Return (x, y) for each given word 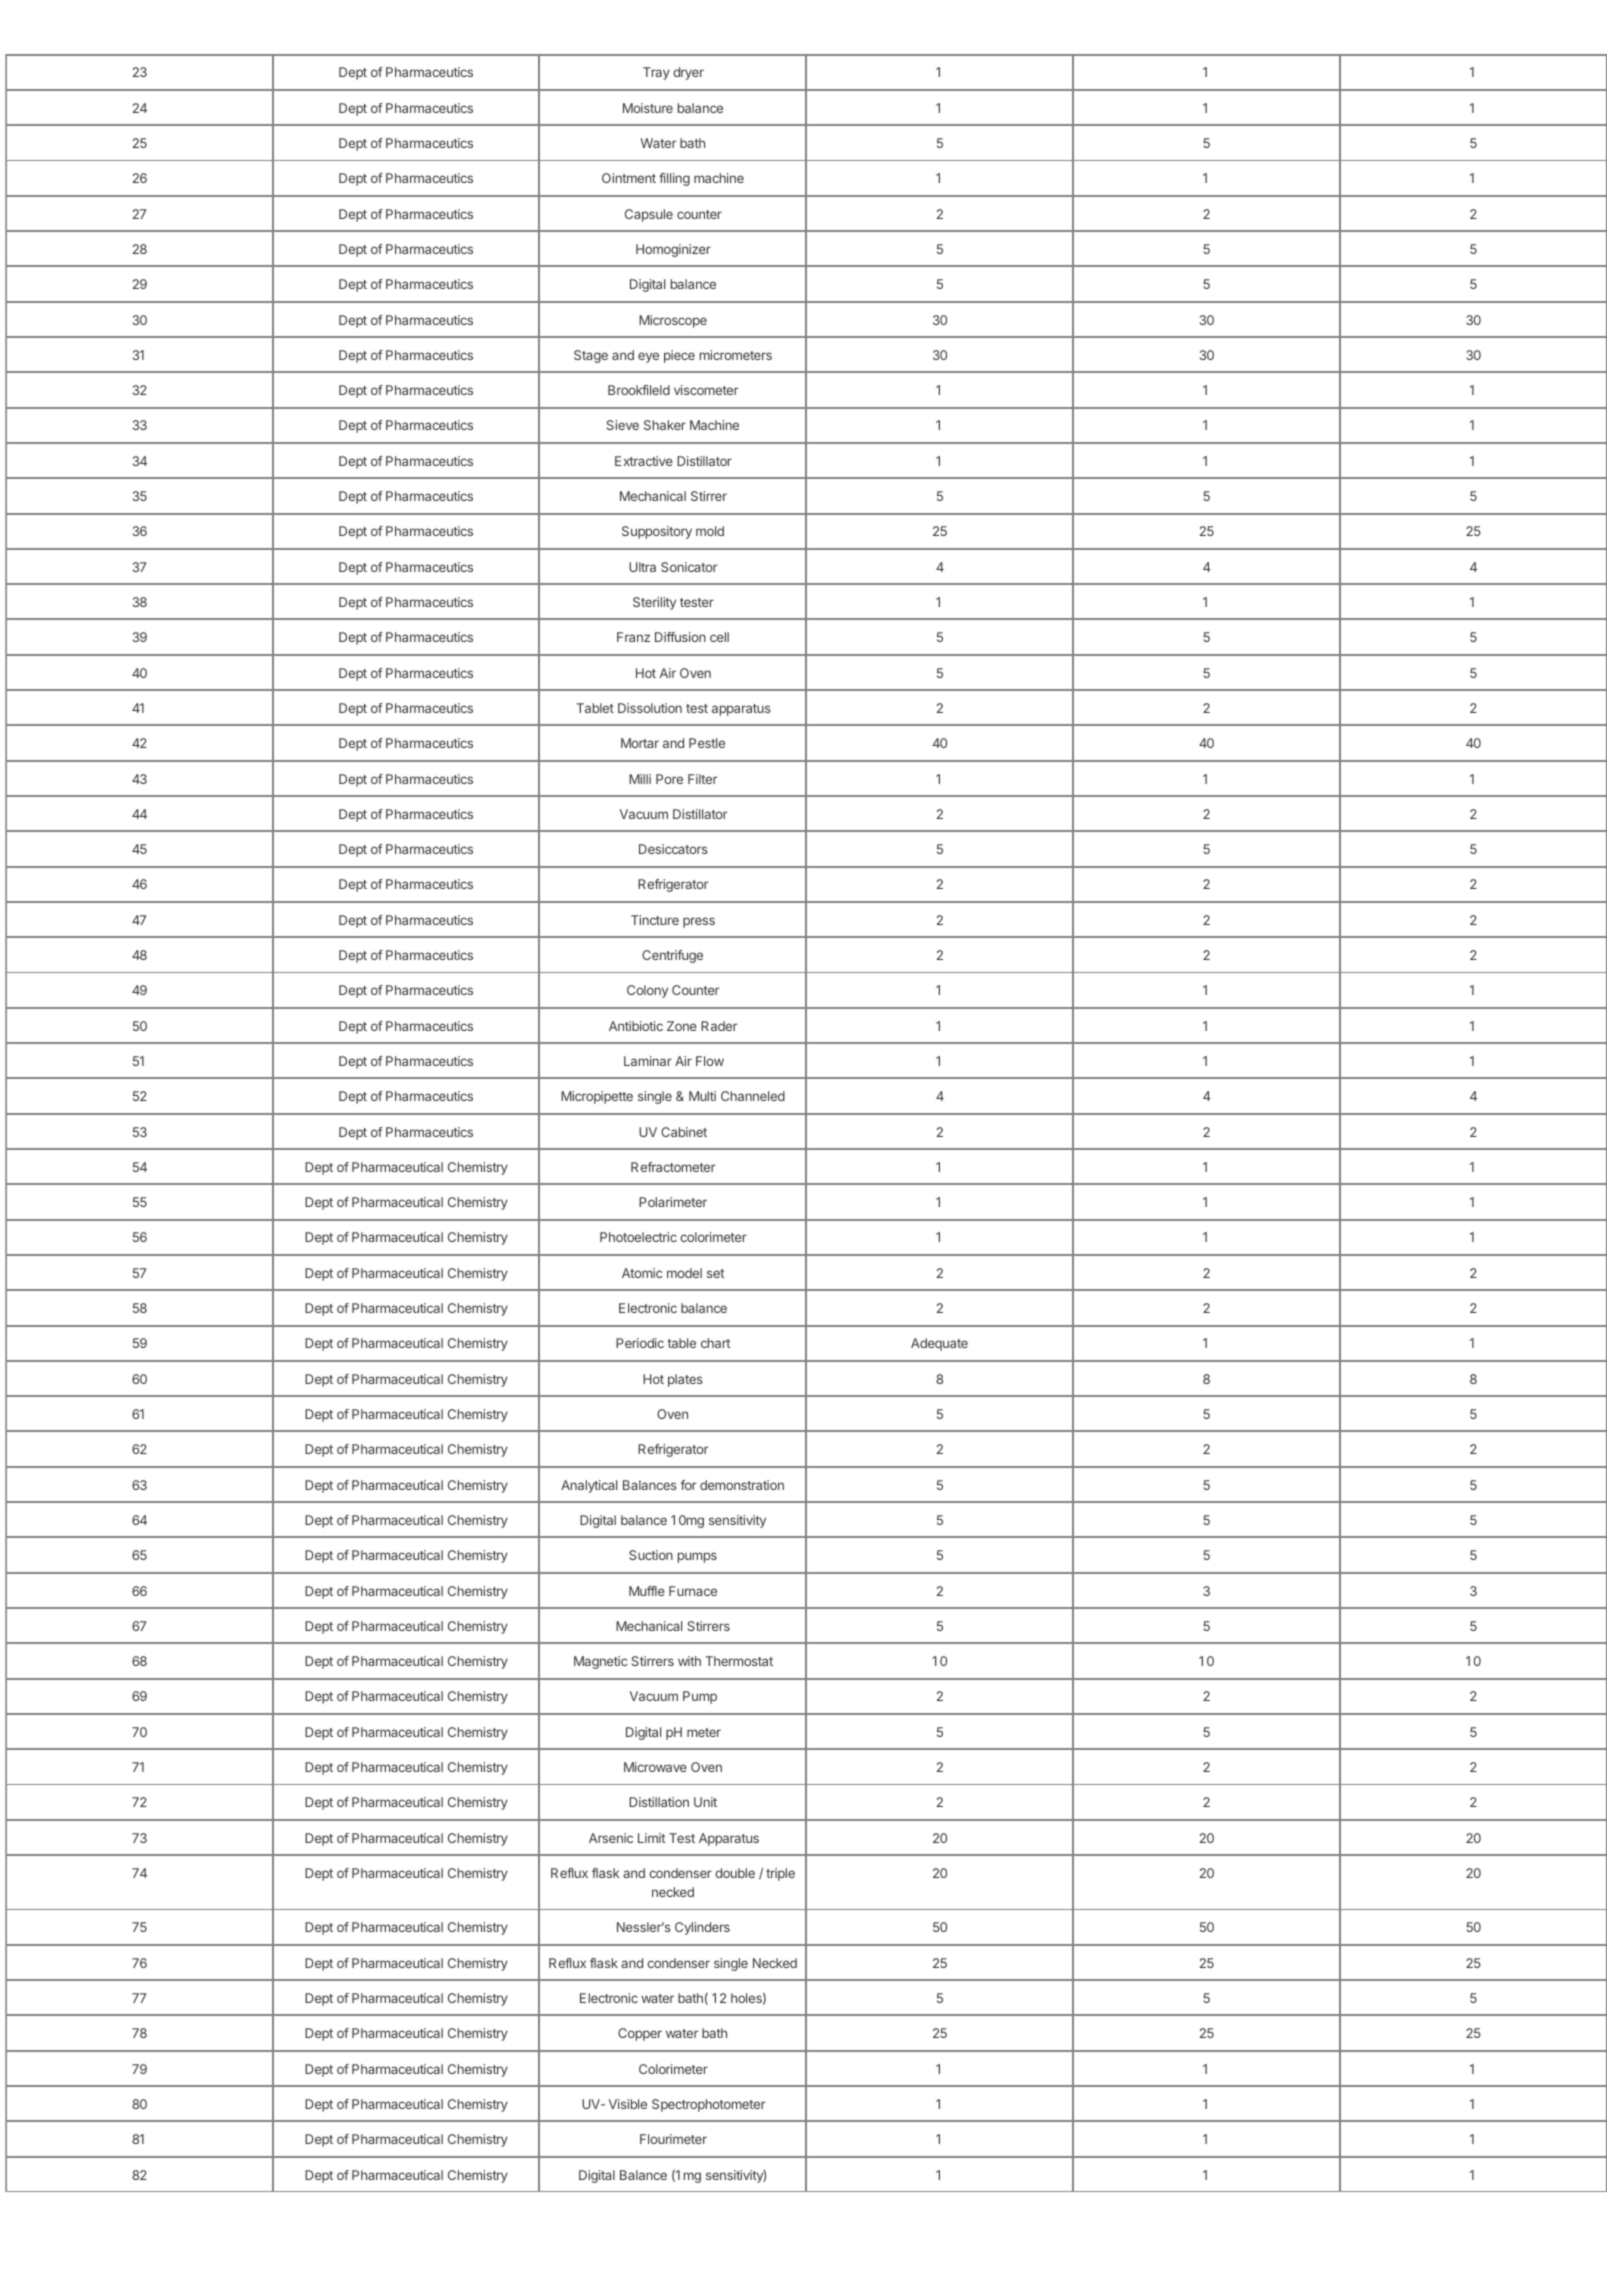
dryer (688, 73)
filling (674, 179)
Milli (640, 779)
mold (710, 531)
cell (719, 637)
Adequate (939, 1344)
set (716, 1273)
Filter (702, 779)
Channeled (753, 1096)
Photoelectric (638, 1237)
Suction (651, 1555)
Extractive (644, 461)
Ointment (629, 178)
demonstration (742, 1485)
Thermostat (739, 1661)
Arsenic (611, 1838)
